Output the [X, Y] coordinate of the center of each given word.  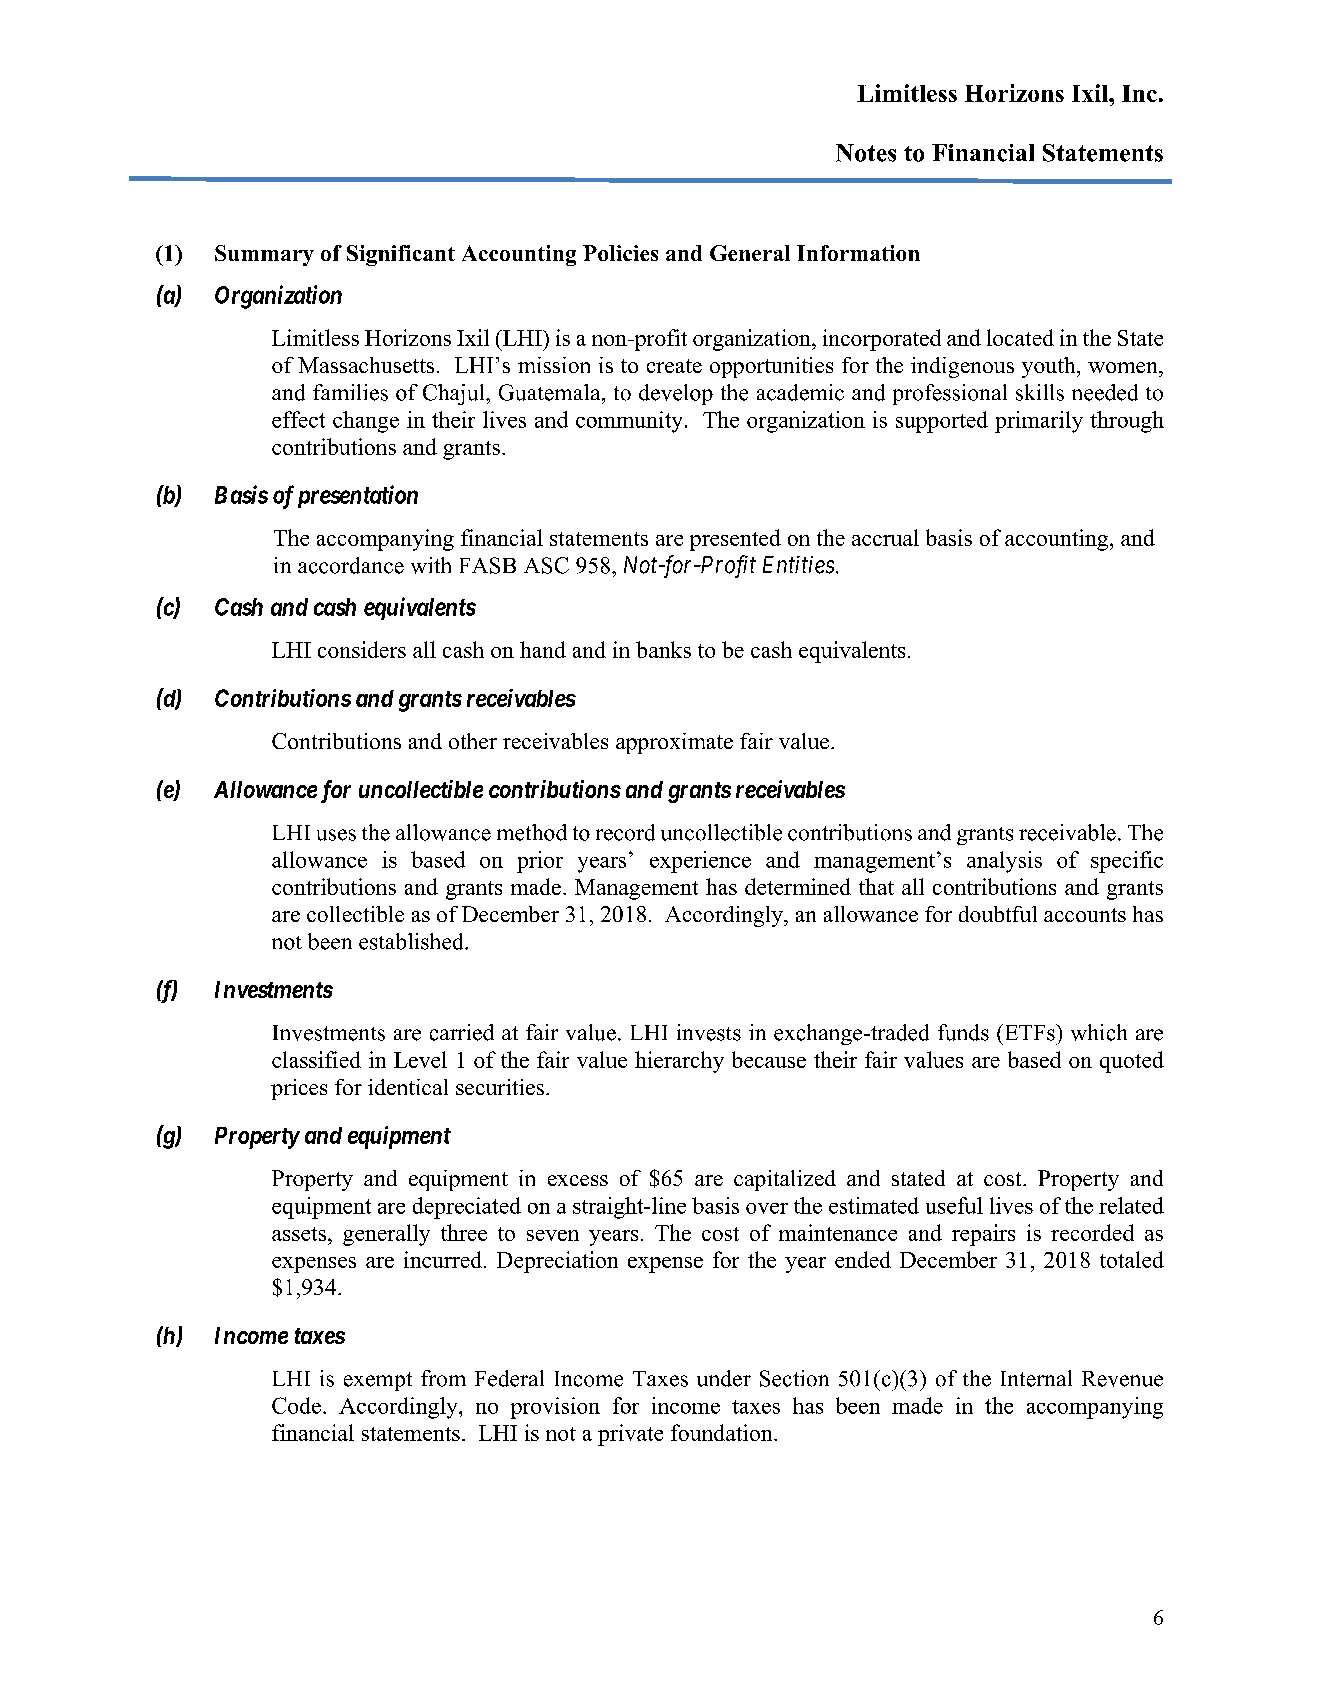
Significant [401, 255]
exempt [378, 1381]
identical [408, 1087]
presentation [358, 496]
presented [735, 540]
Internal [1036, 1378]
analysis [1004, 862]
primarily [1039, 422]
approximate [674, 743]
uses [336, 835]
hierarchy [679, 1062]
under [724, 1378]
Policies [620, 253]
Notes [866, 153]
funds [963, 1032]
